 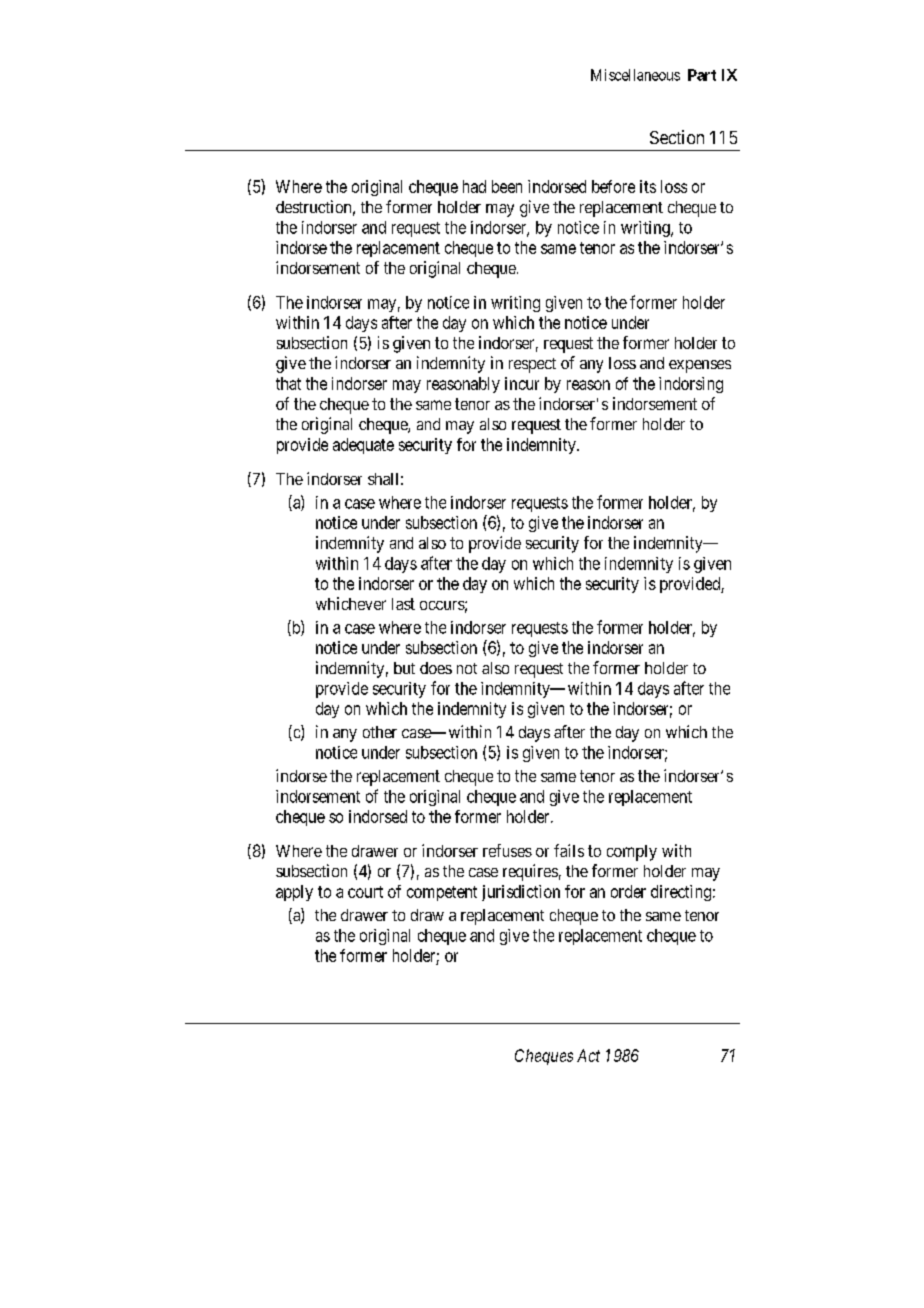 I want to click on had, so click(x=474, y=186).
